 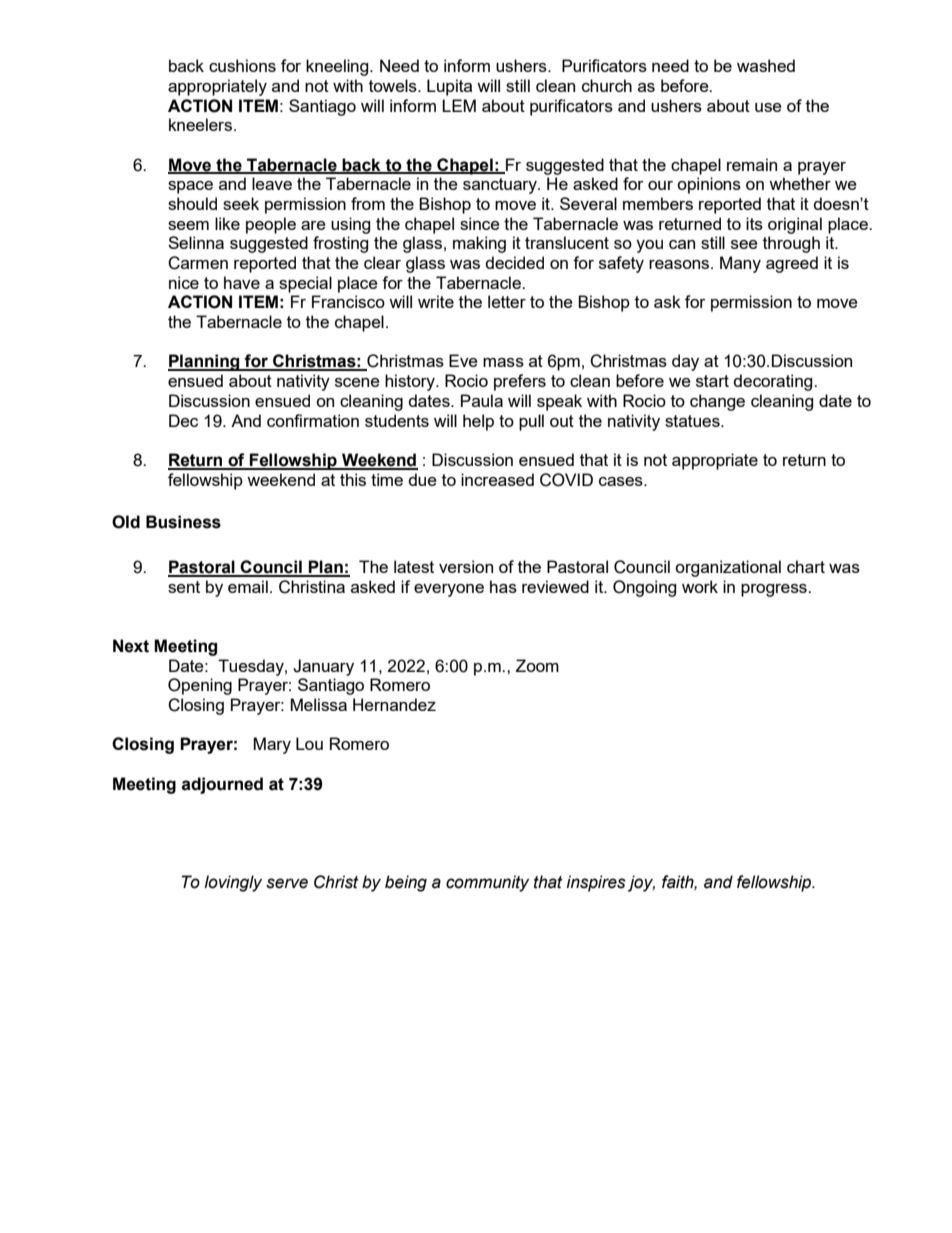 What do you see at coordinates (233, 883) in the screenshot?
I see `lovingly` at bounding box center [233, 883].
